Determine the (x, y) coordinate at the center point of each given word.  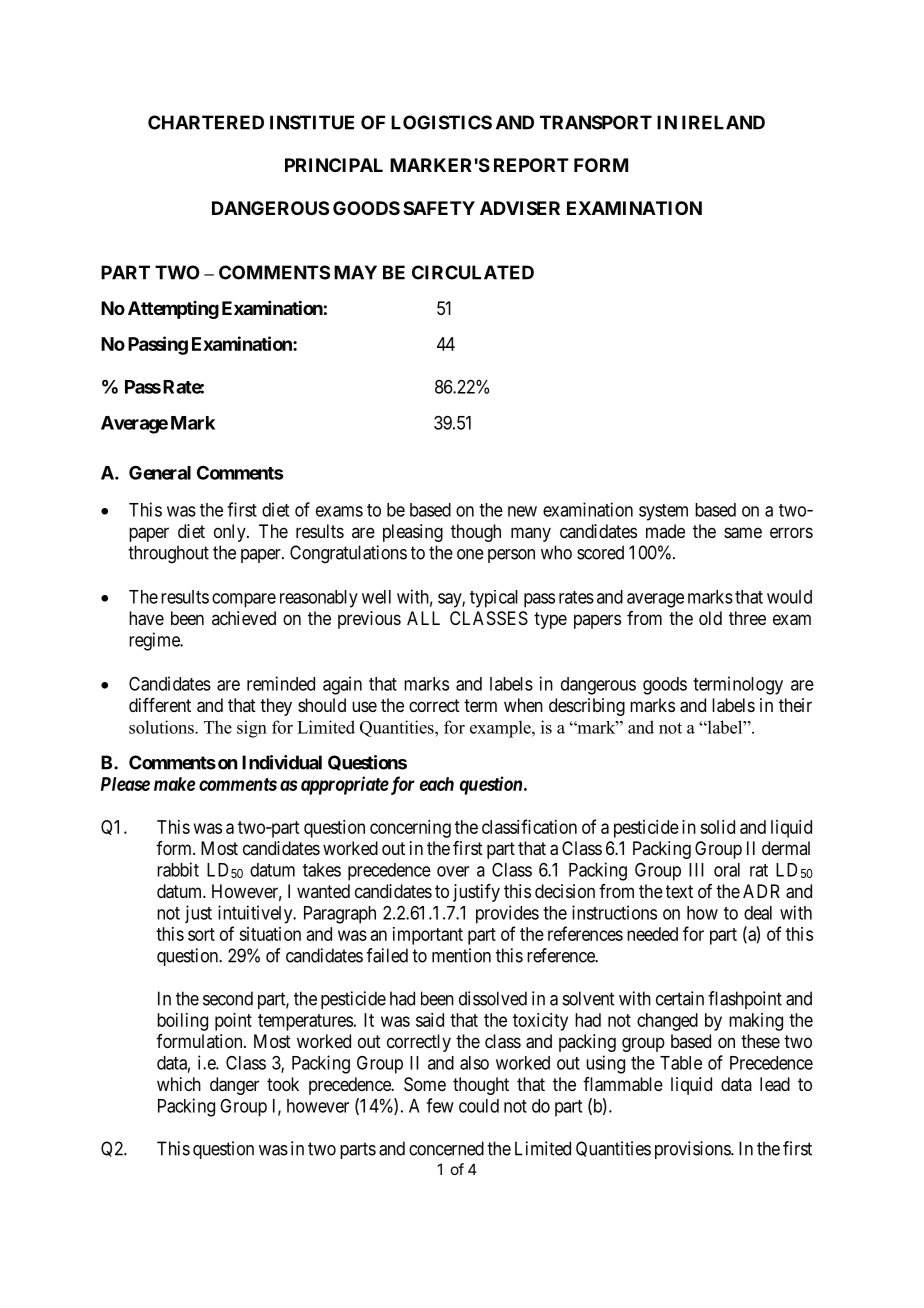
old (710, 618)
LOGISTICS (441, 122)
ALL (423, 618)
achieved (244, 618)
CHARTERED (206, 122)
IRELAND (723, 122)
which (179, 1084)
